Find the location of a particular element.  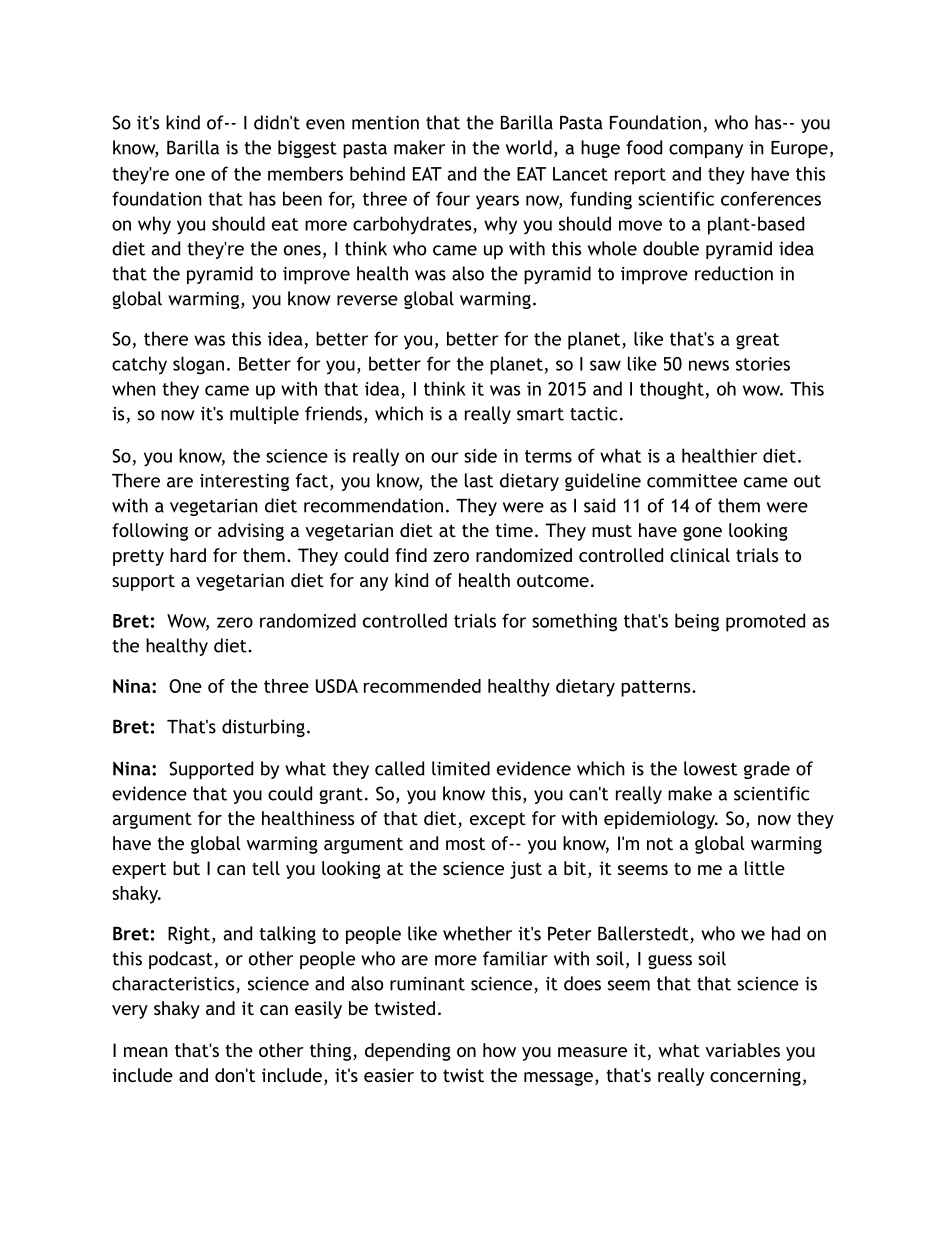

great is located at coordinates (757, 341).
